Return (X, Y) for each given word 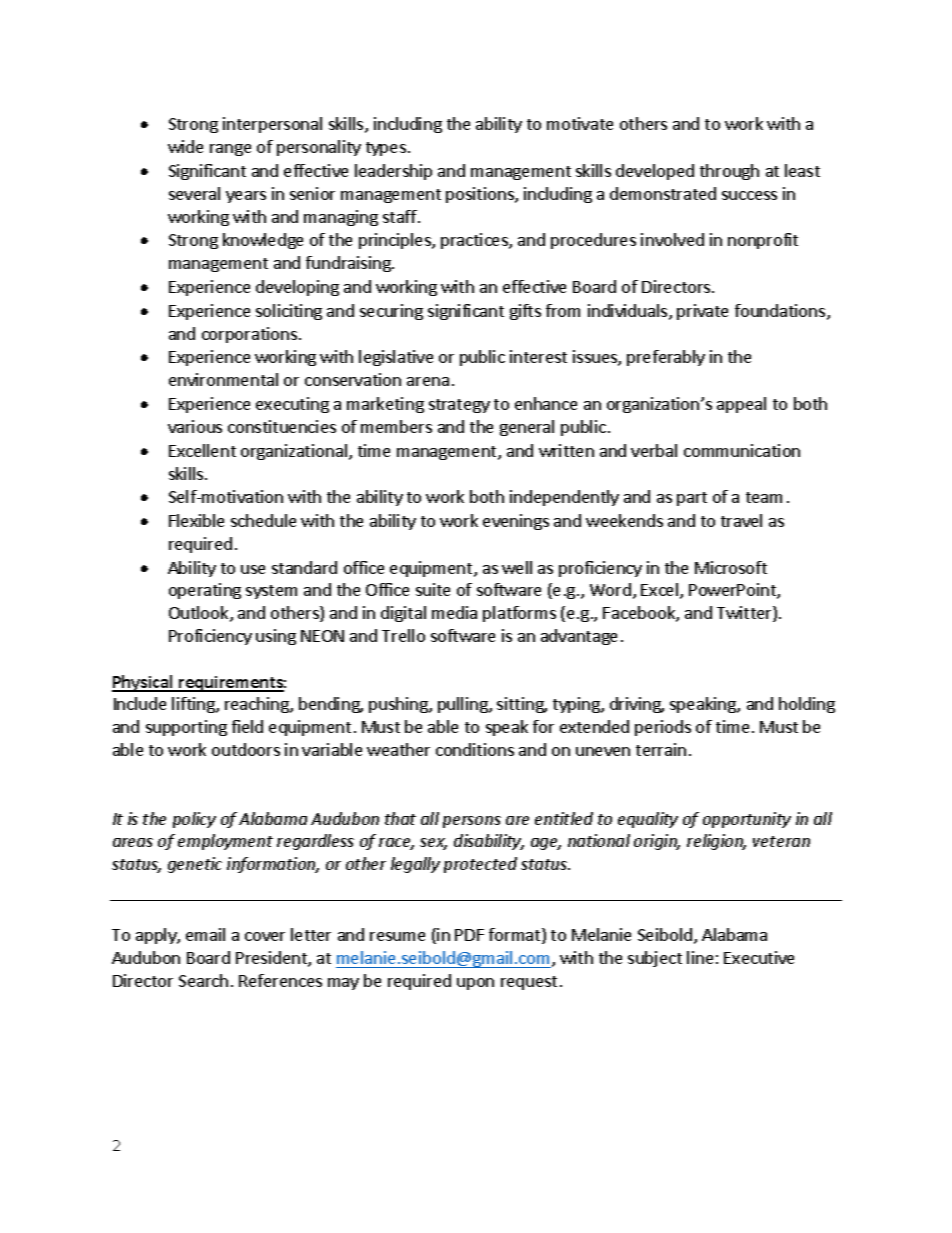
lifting (194, 705)
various (195, 426)
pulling (464, 705)
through (729, 172)
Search (203, 980)
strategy (459, 406)
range (230, 150)
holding (807, 705)
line (700, 957)
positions (481, 195)
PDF (469, 935)
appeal (741, 405)
